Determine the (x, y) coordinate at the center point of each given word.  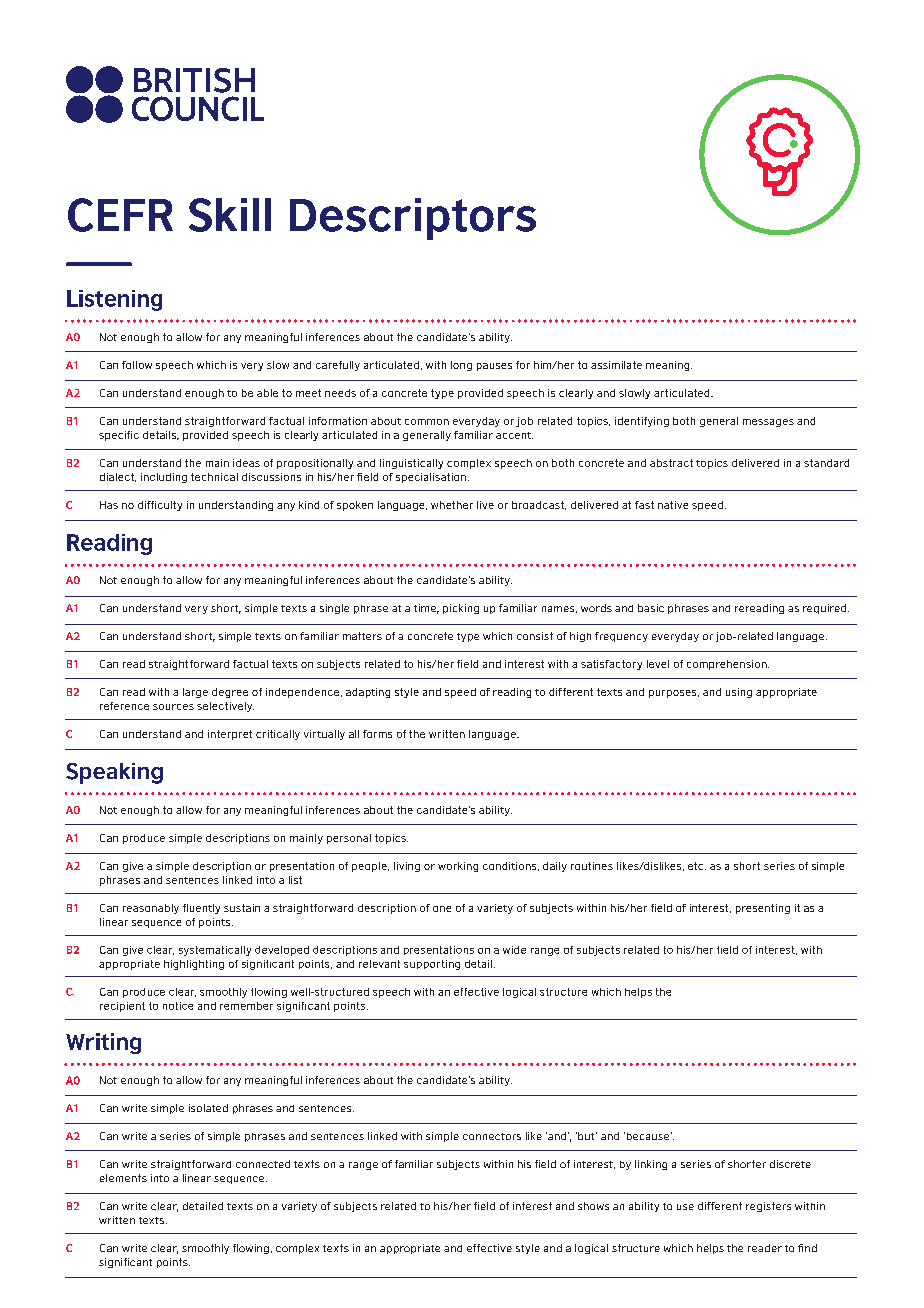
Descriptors (413, 219)
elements (123, 1178)
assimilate (616, 365)
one (442, 909)
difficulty (160, 506)
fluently (201, 909)
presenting (763, 909)
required (826, 609)
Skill (230, 215)
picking (461, 609)
